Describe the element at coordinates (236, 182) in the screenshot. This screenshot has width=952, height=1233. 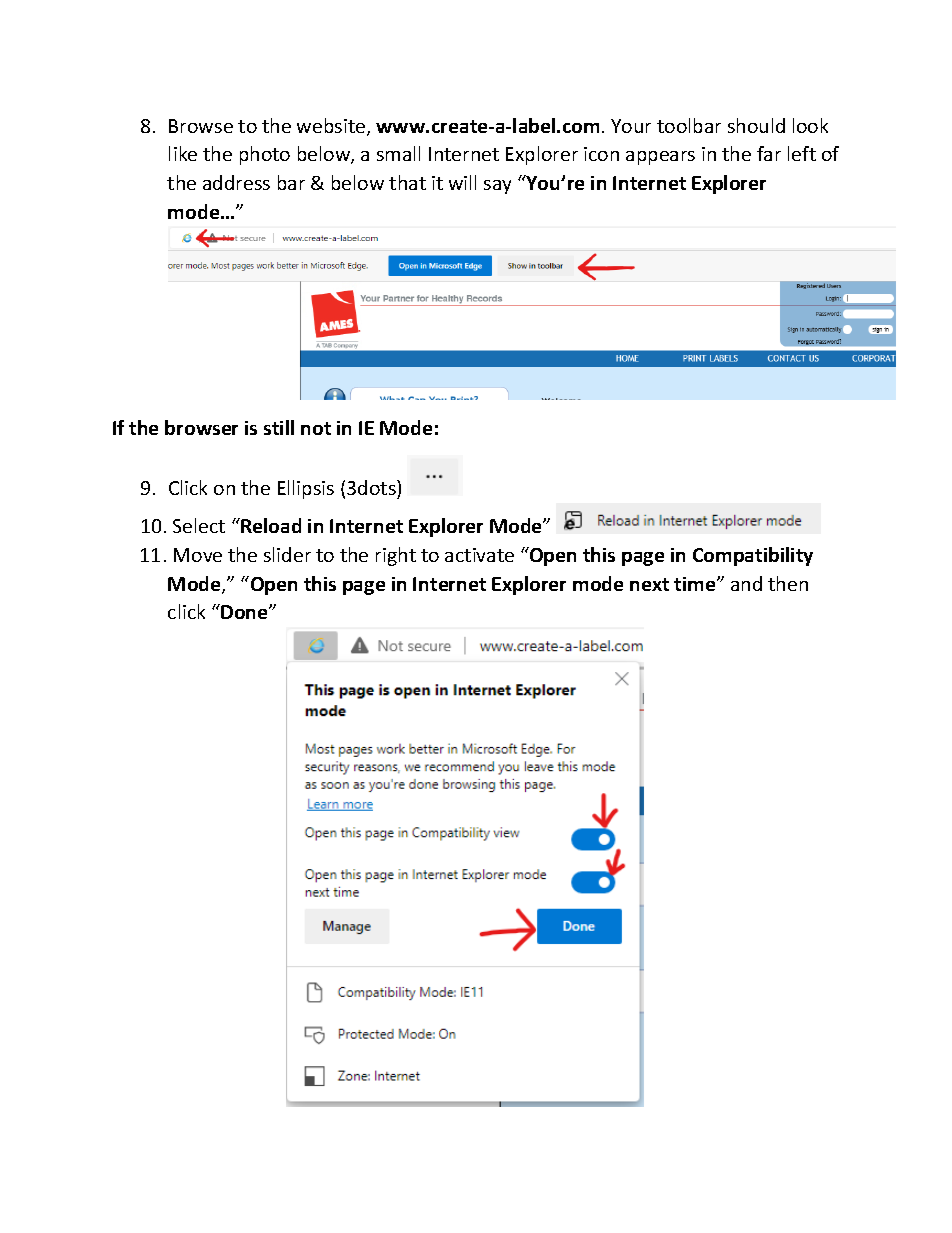
I see `address` at that location.
